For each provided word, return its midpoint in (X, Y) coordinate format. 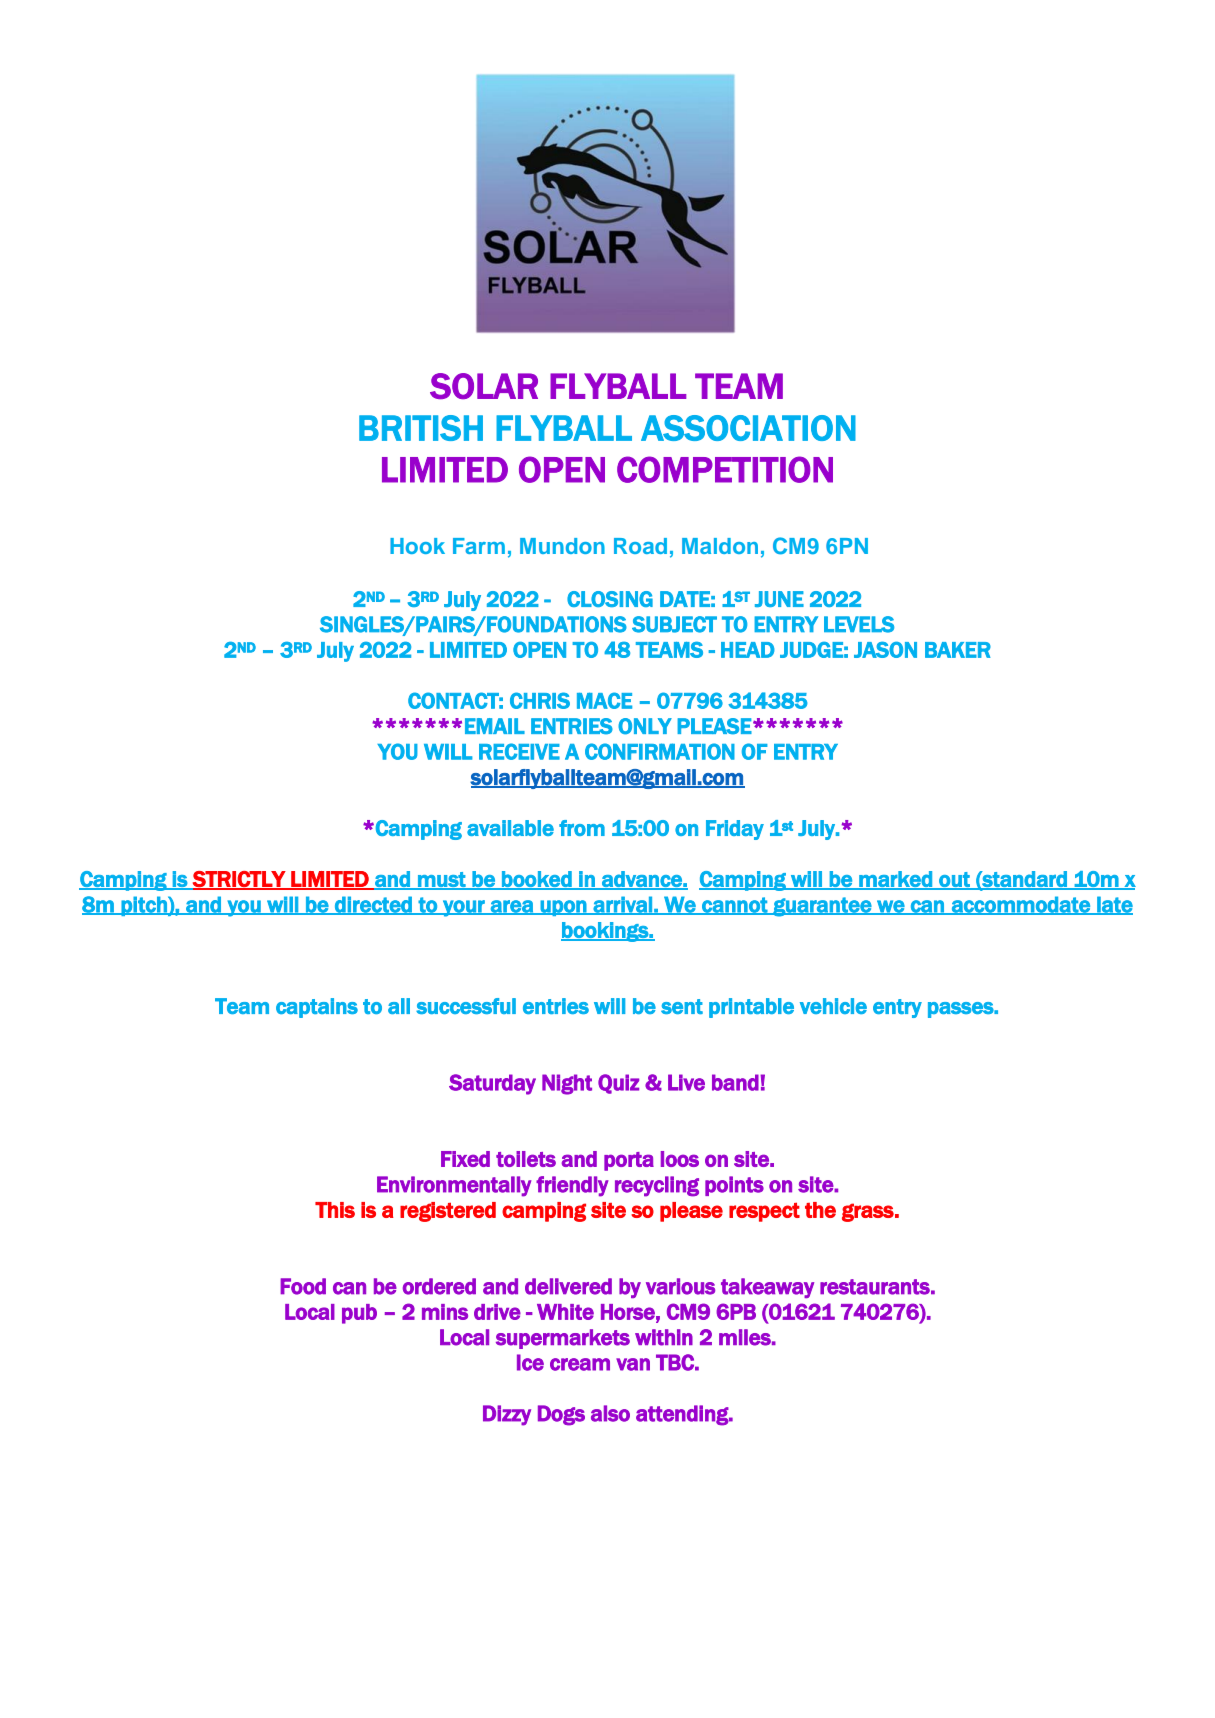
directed (373, 905)
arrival (622, 905)
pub (359, 1314)
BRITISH (421, 428)
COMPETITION (725, 469)
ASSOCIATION (748, 428)
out (954, 880)
